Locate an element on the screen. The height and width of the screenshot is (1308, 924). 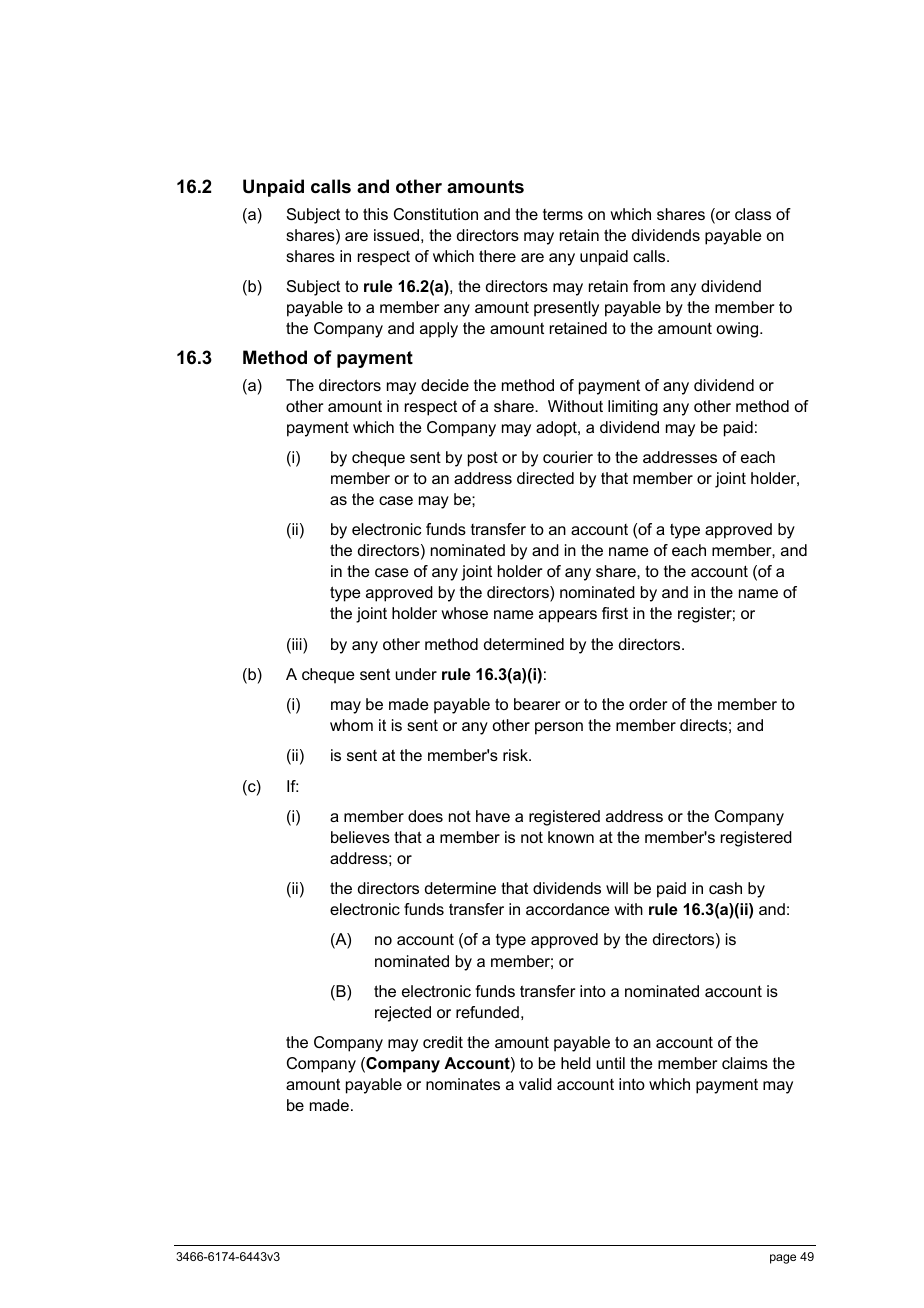
terms is located at coordinates (563, 214).
